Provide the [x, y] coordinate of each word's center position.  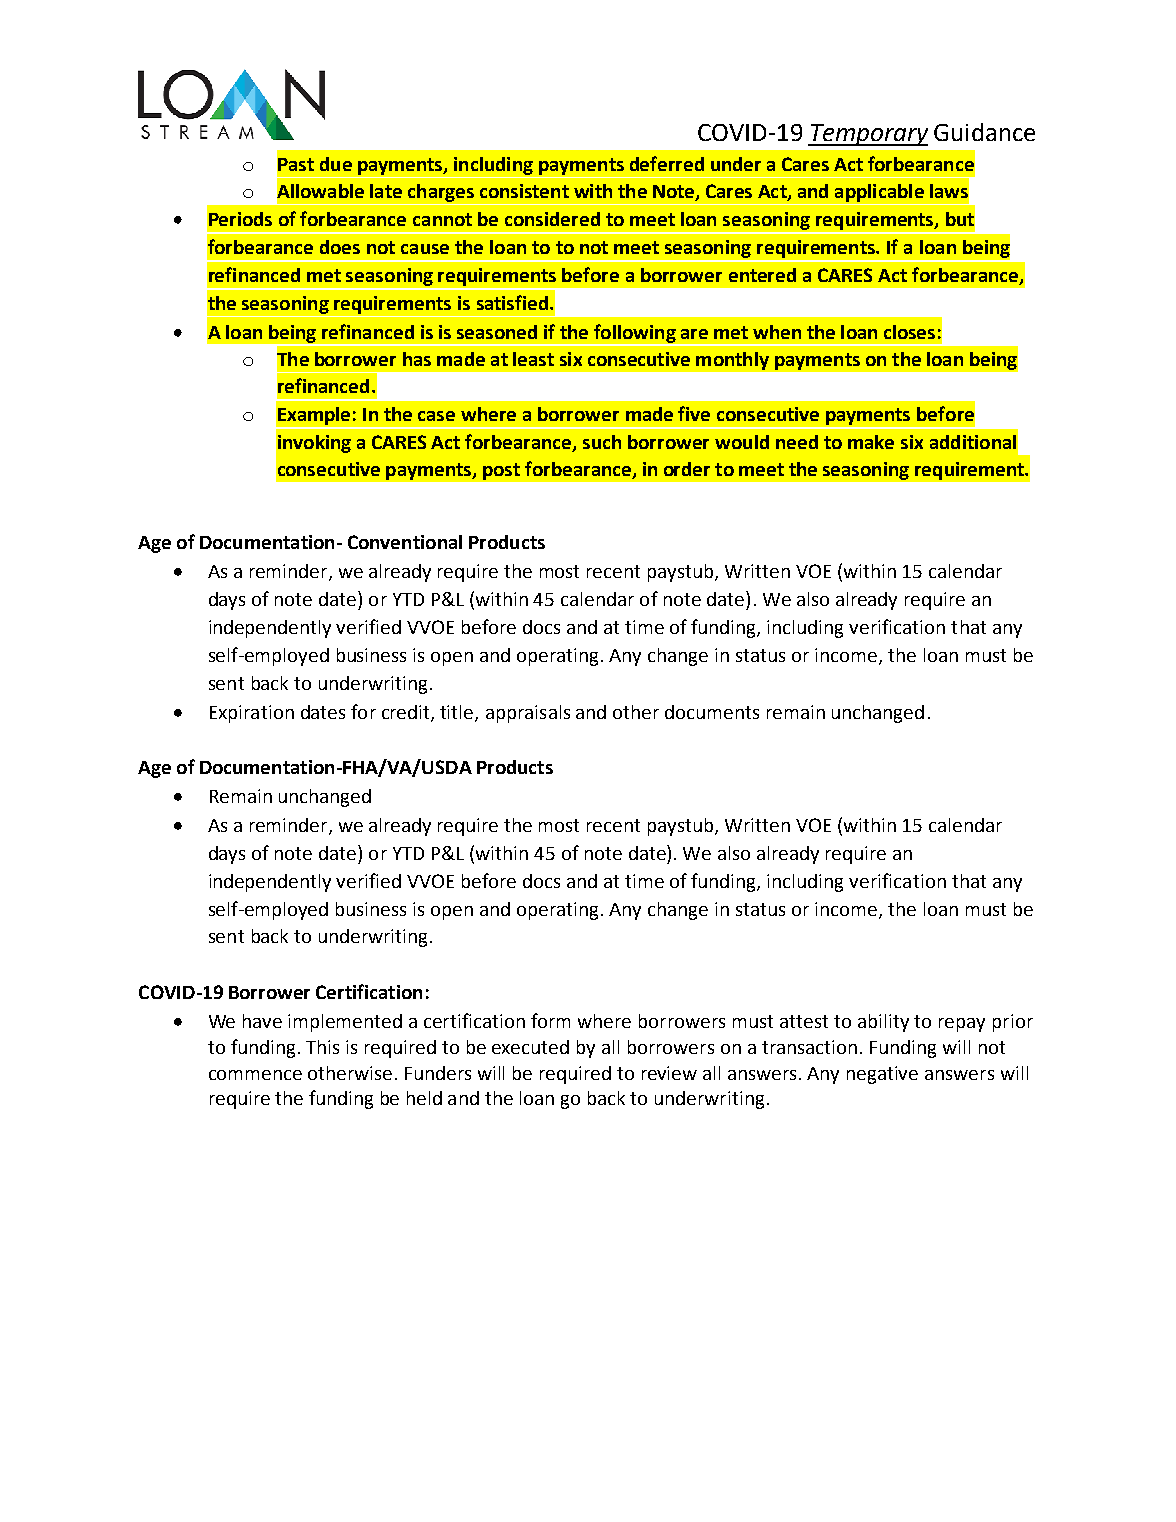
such [602, 442]
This [322, 1047]
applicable [879, 193]
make [871, 442]
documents [712, 712]
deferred [667, 163]
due [336, 164]
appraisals [528, 714]
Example [314, 417]
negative [882, 1075]
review [669, 1073]
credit [407, 713]
